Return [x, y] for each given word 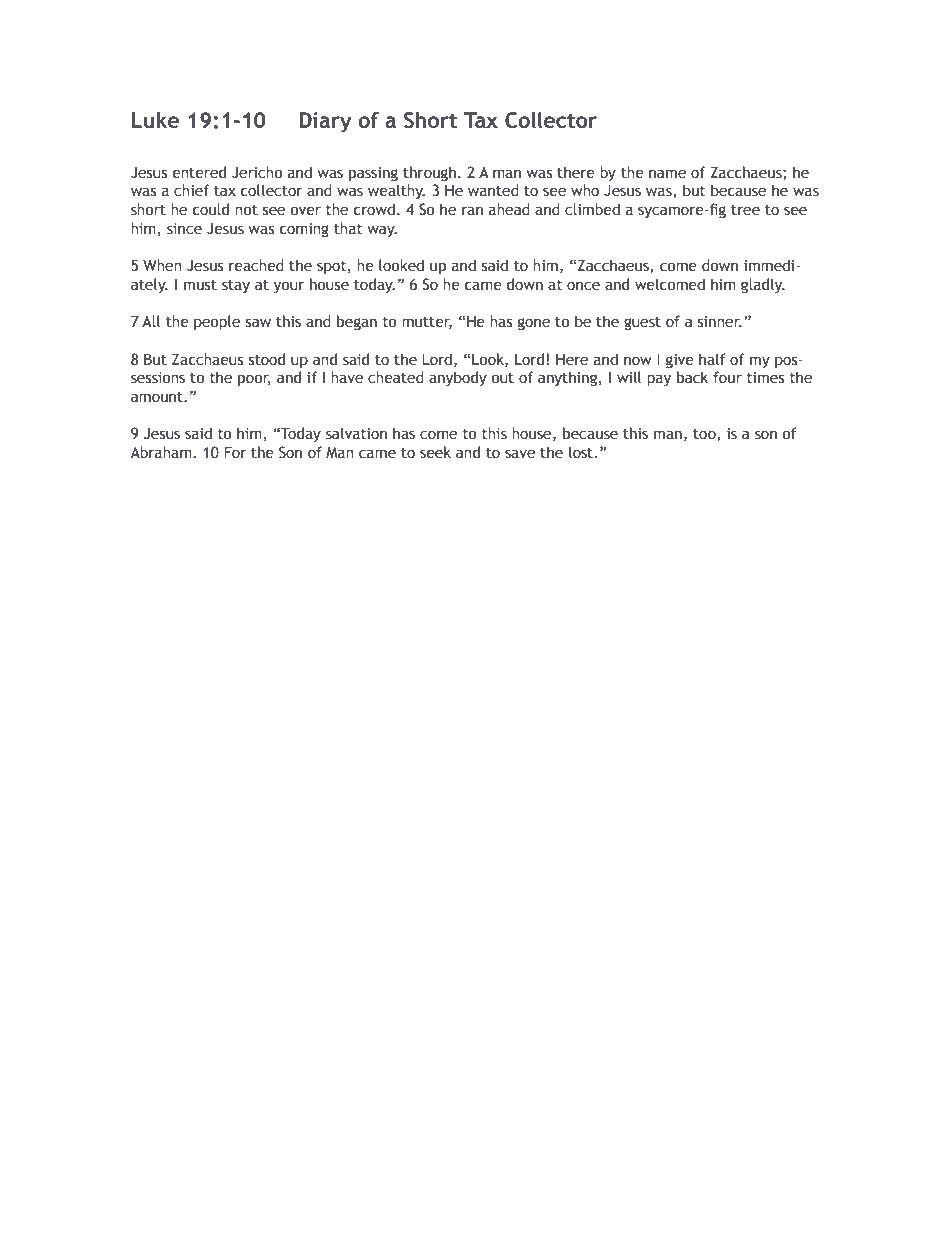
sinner [720, 322]
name [667, 174]
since [184, 229]
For [235, 452]
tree [745, 210]
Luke [156, 120]
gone [534, 324]
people [217, 322]
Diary [326, 122]
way [382, 231]
